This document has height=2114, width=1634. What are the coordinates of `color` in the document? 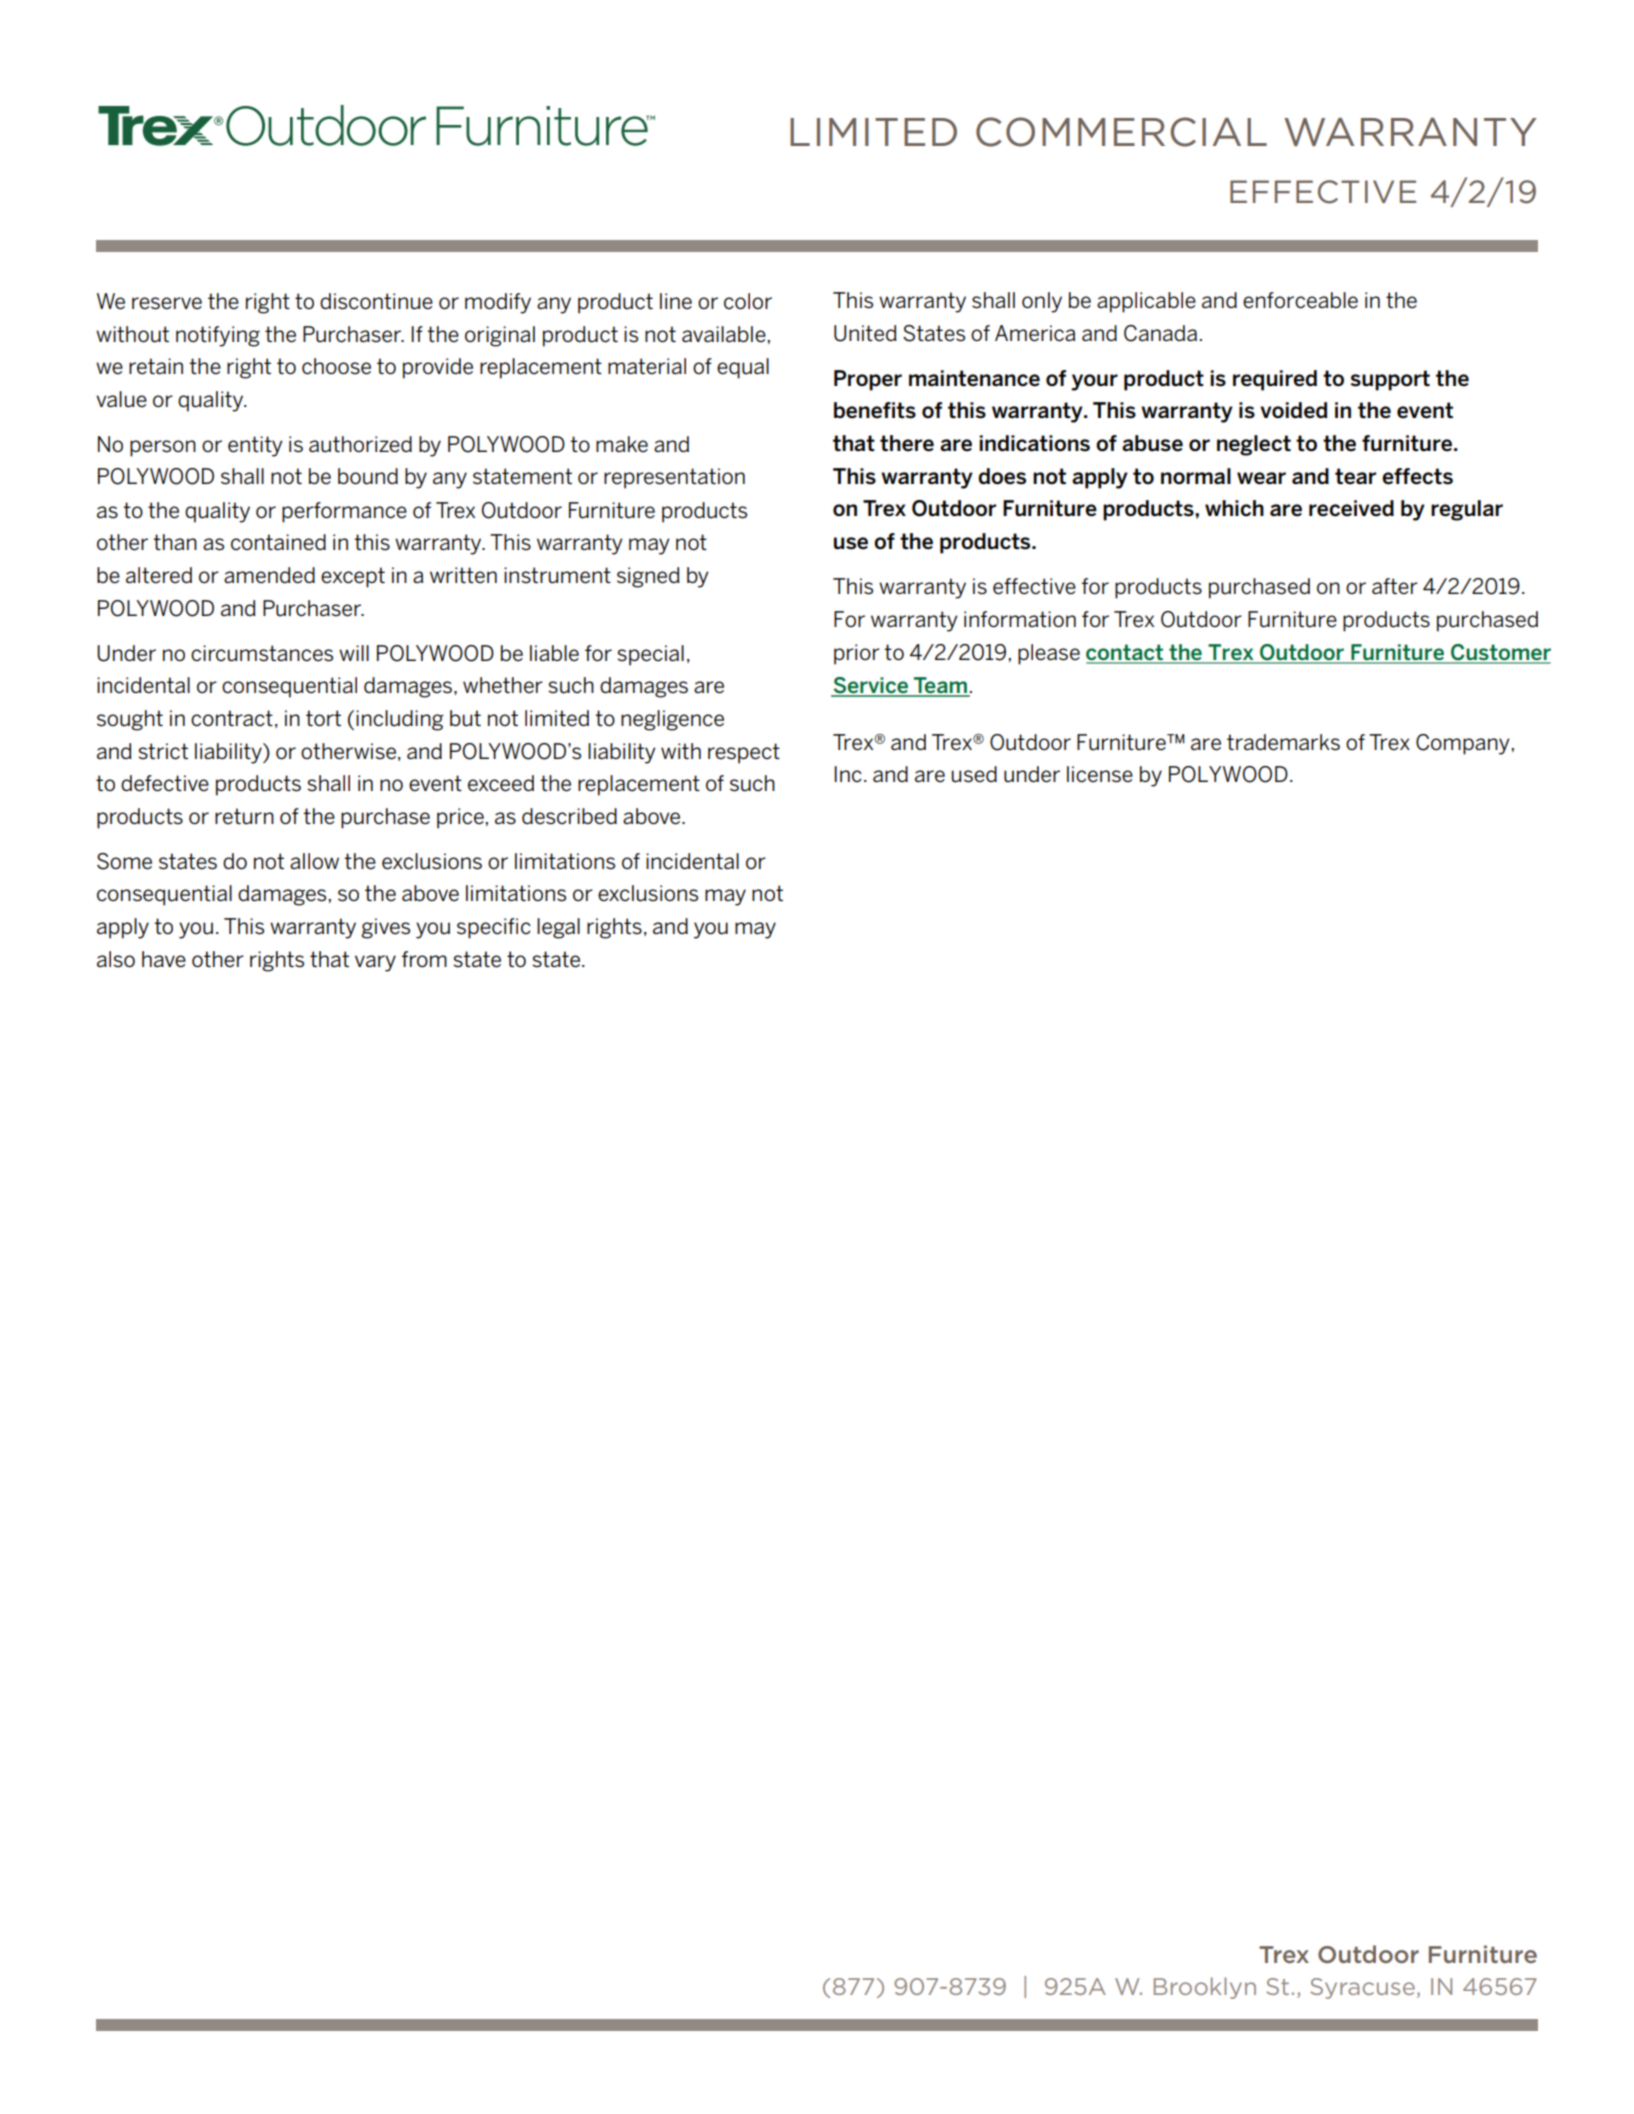 It's located at (748, 301).
